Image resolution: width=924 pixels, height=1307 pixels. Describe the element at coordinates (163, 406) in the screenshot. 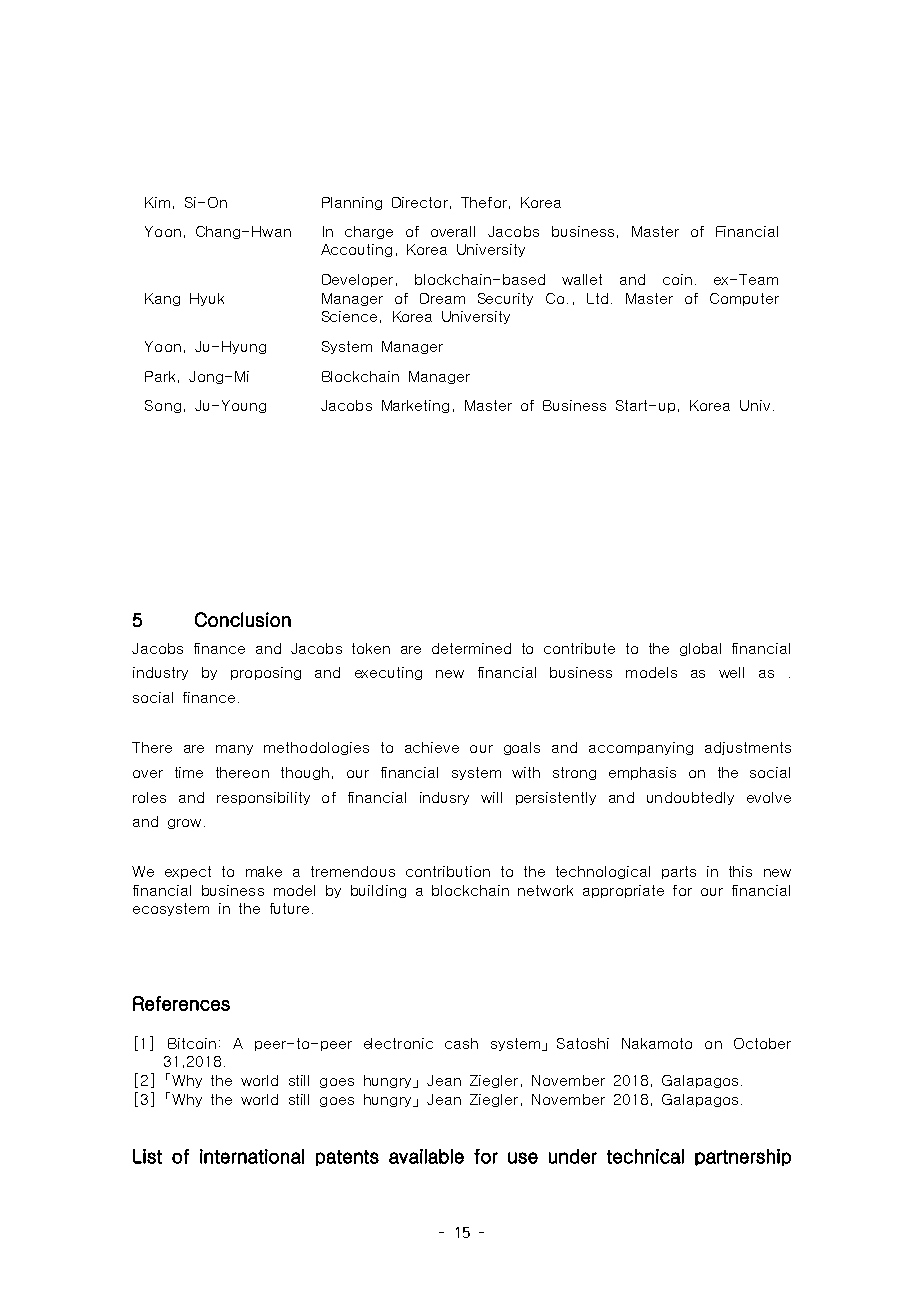

I see `Song` at that location.
